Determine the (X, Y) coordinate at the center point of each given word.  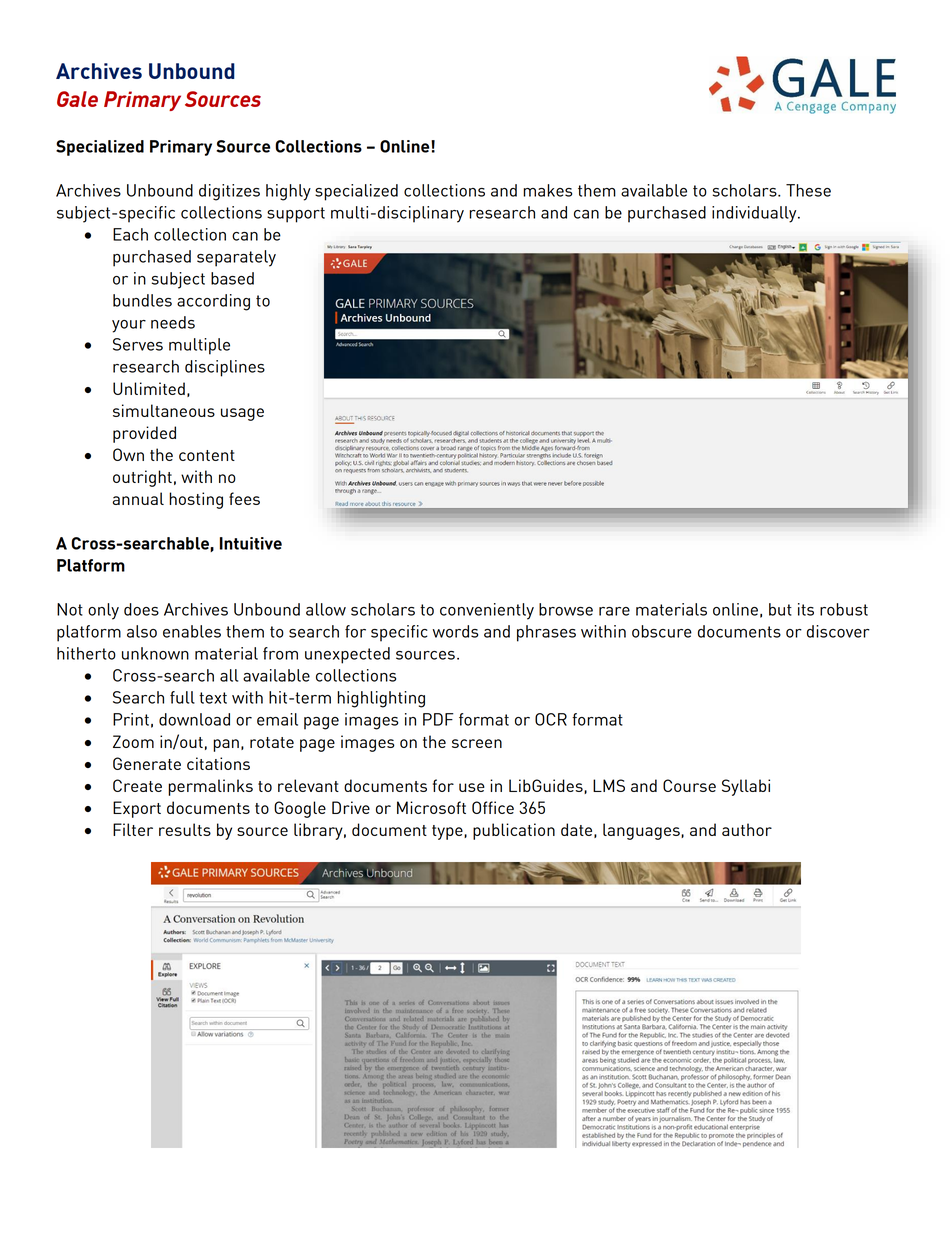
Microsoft (431, 807)
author (747, 829)
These (808, 190)
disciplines (225, 368)
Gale (77, 99)
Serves (138, 344)
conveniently (487, 611)
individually (755, 214)
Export (137, 809)
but (780, 609)
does (141, 609)
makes (547, 190)
